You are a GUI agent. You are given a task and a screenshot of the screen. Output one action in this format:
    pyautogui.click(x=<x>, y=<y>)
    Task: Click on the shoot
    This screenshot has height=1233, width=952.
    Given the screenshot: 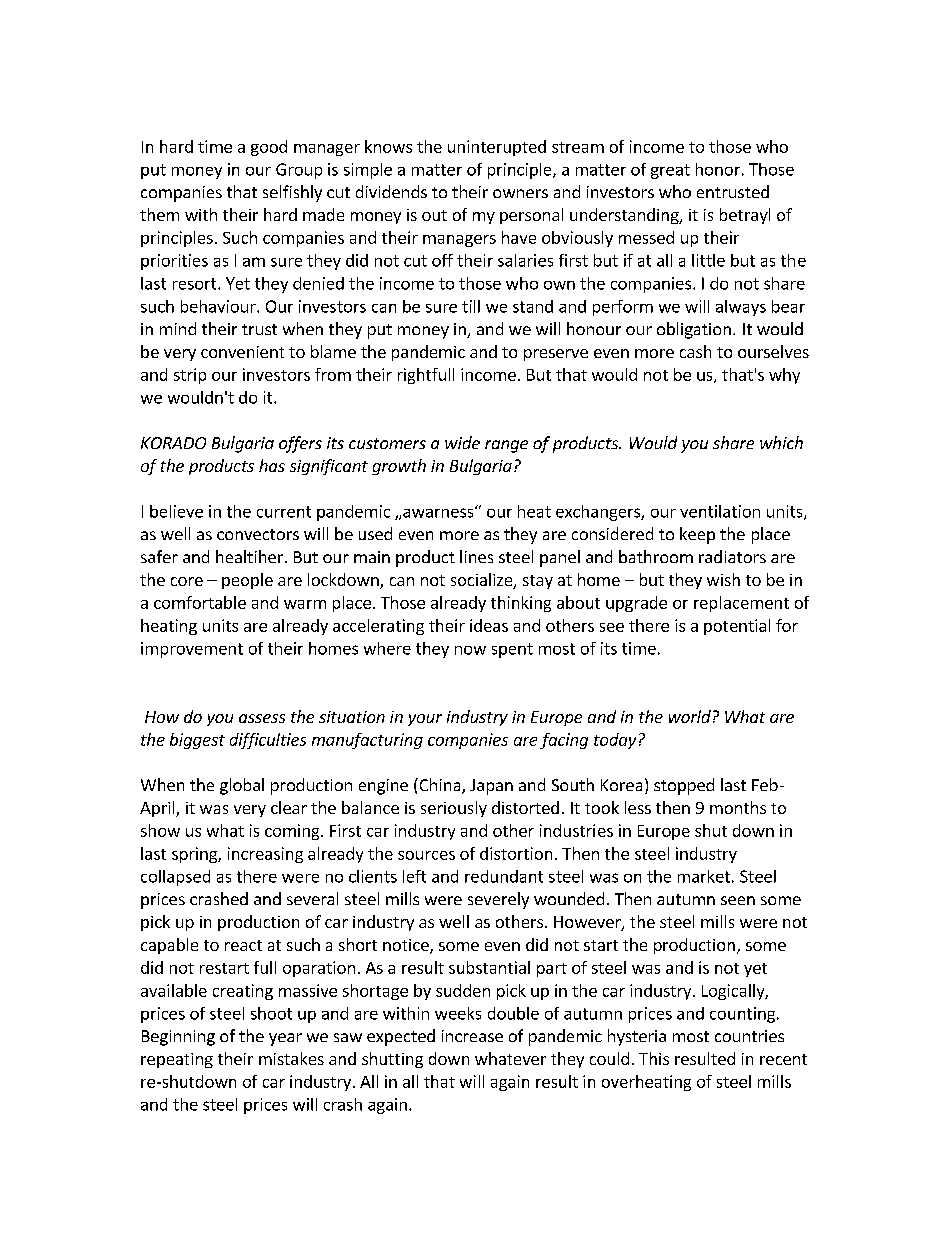 What is the action you would take?
    pyautogui.click(x=271, y=1013)
